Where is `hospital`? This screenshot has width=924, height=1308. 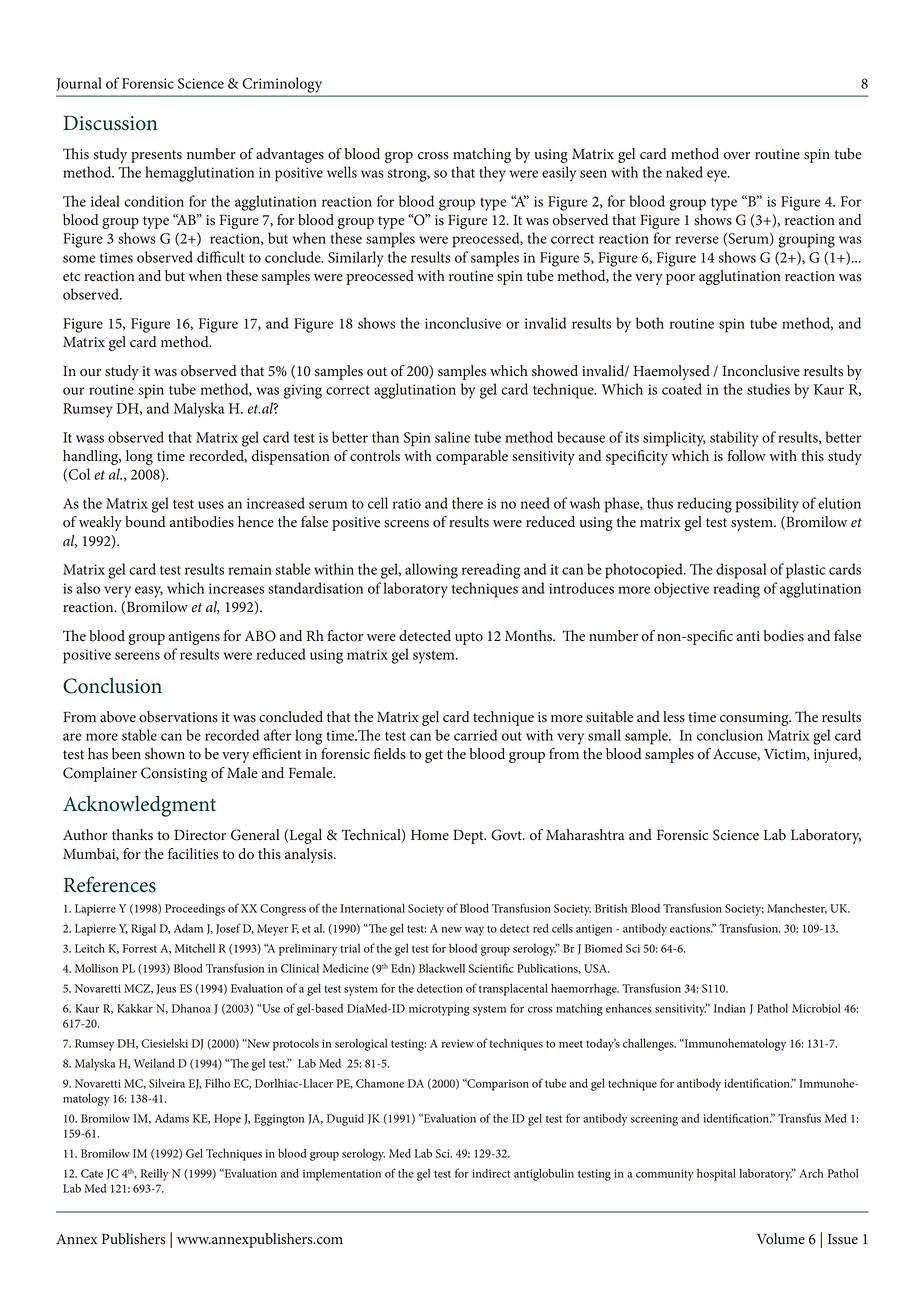 hospital is located at coordinates (716, 1174).
